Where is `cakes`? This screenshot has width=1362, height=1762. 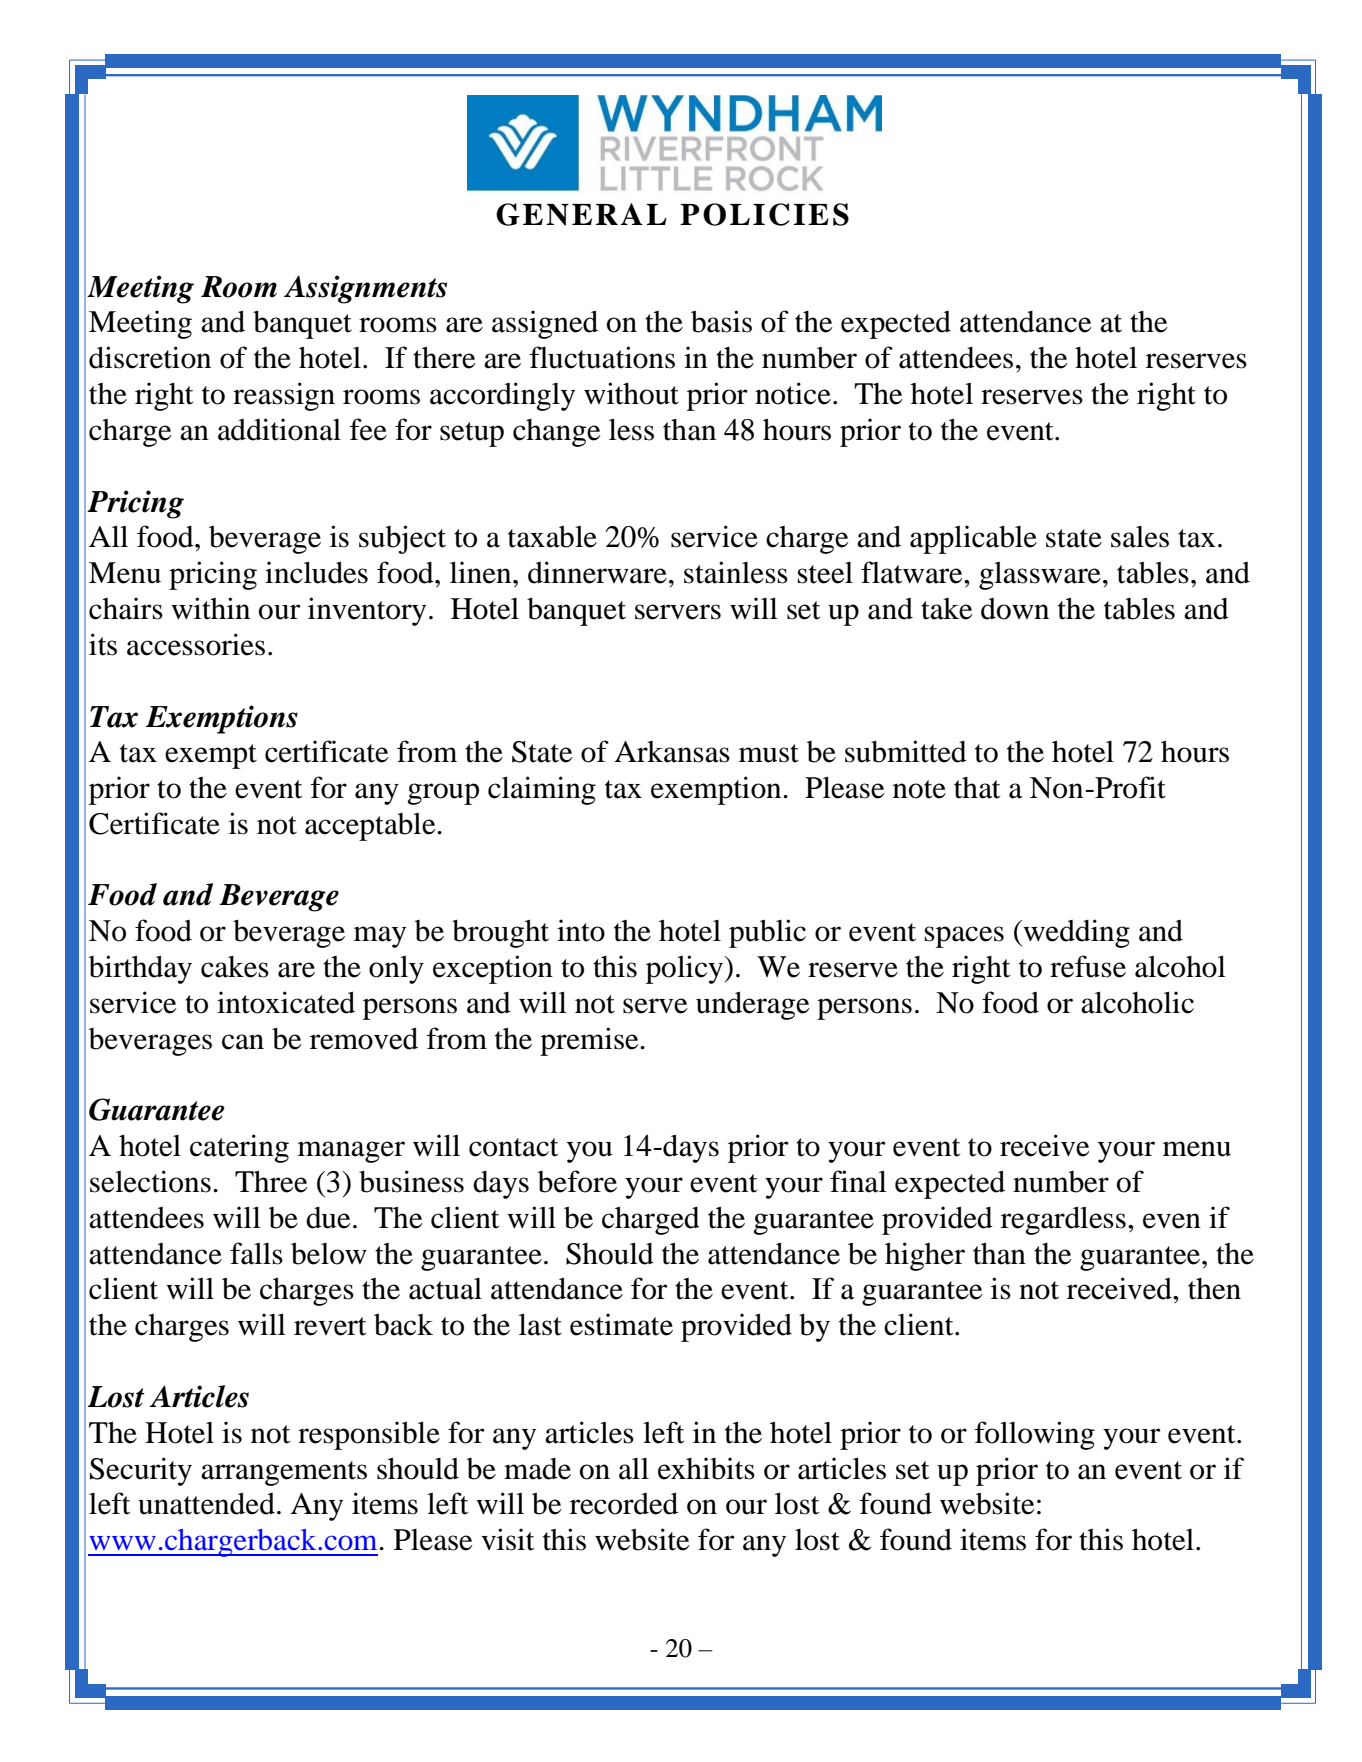
cakes is located at coordinates (235, 967).
